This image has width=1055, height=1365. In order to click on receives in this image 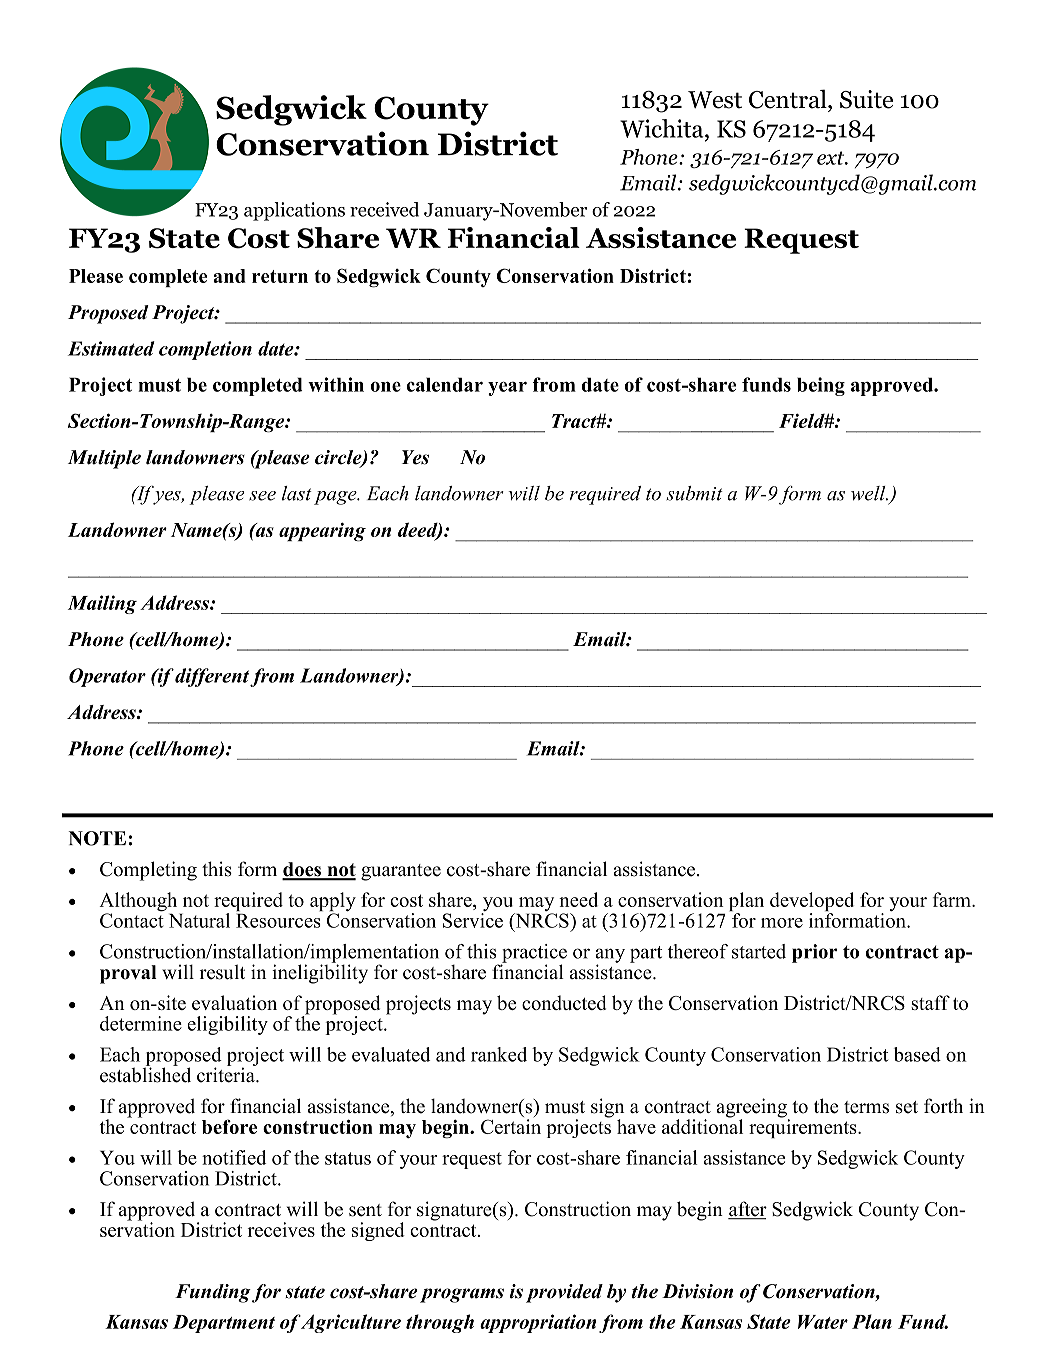, I will do `click(281, 1229)`.
